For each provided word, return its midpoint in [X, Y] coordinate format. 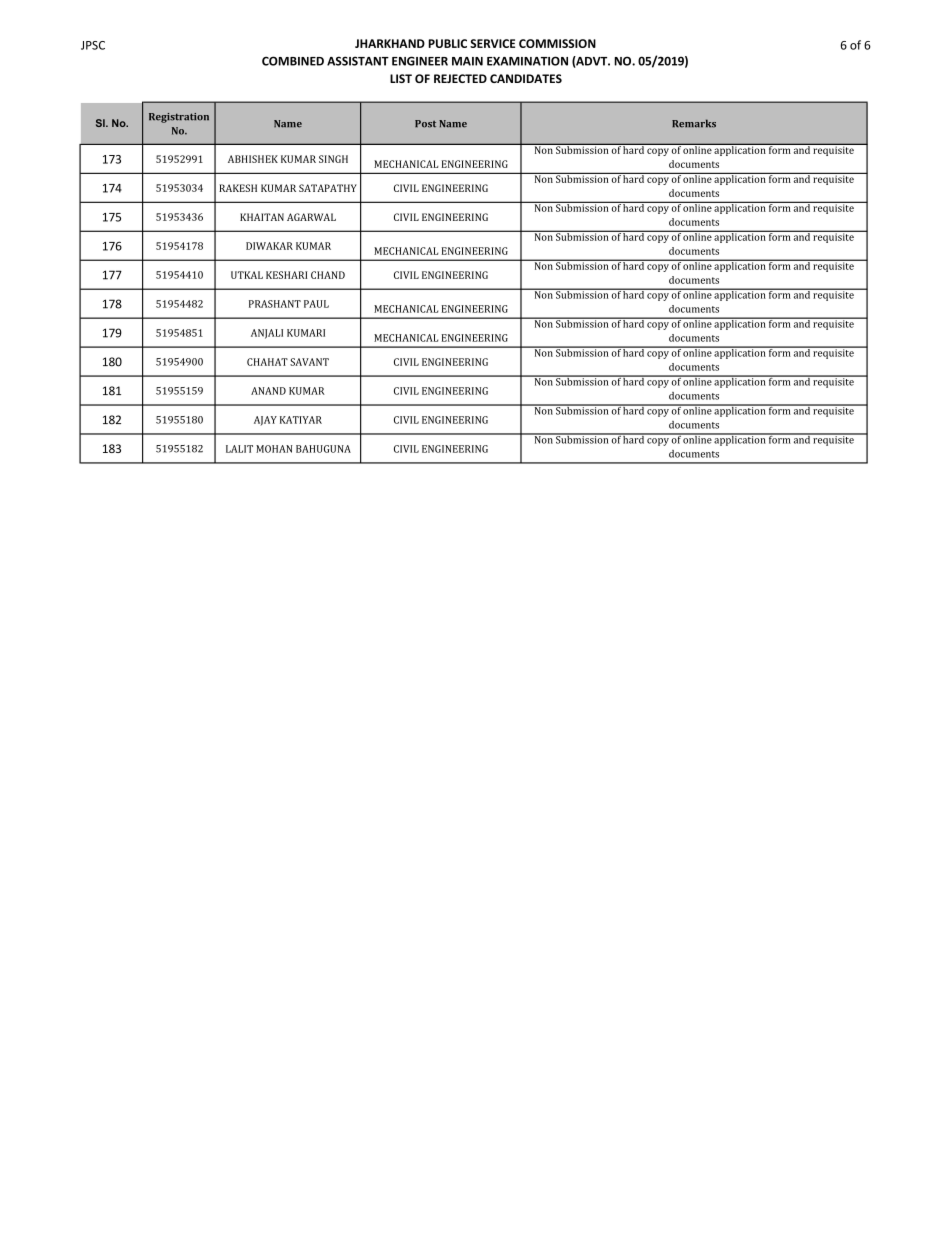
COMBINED [293, 61]
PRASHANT [275, 304]
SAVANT [309, 362]
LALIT [239, 449]
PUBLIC [447, 43]
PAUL [316, 304]
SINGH [333, 159]
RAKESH [238, 188]
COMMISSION [557, 43]
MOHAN [274, 449]
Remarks [694, 123]
